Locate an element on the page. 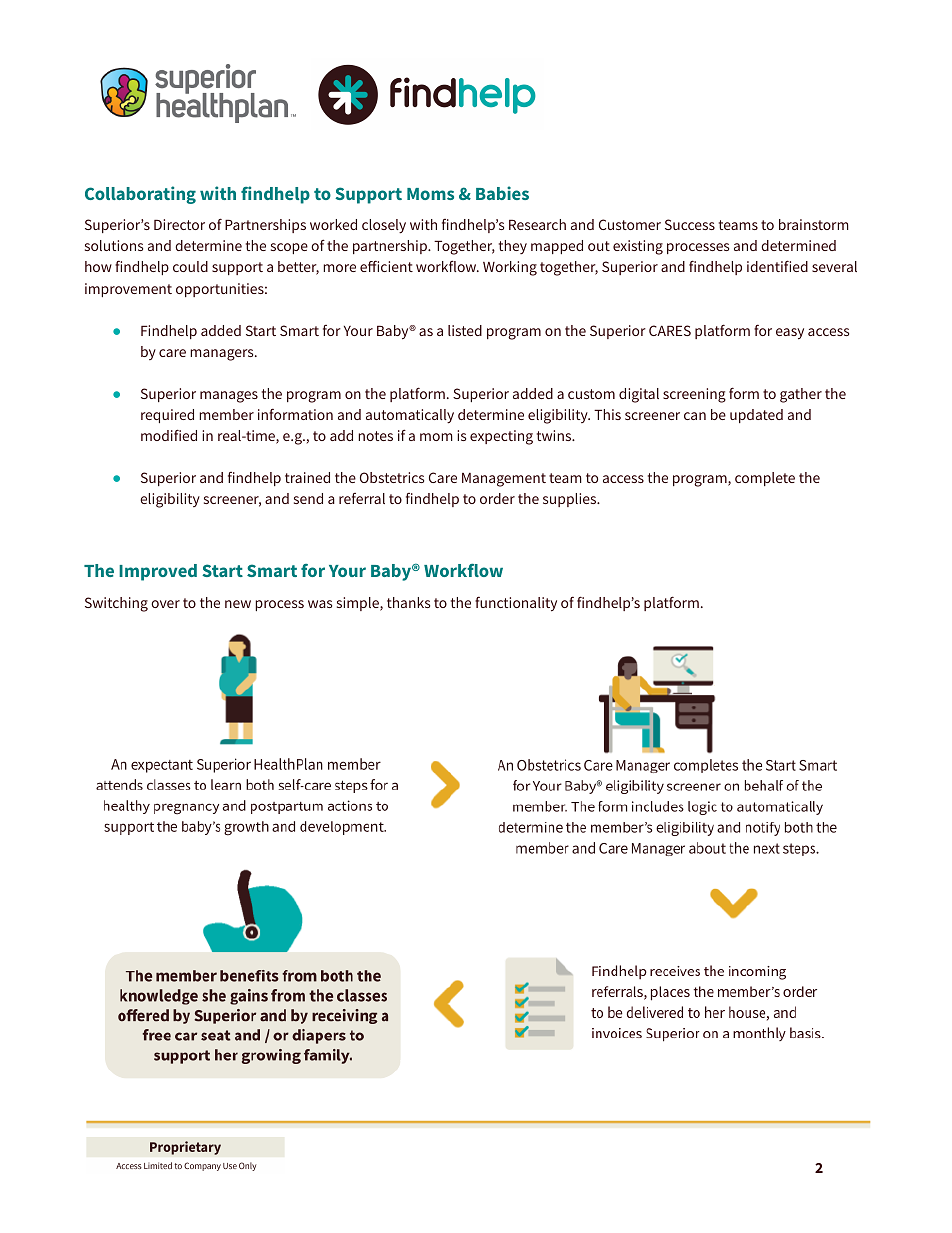 The height and width of the page is (1233, 952). over is located at coordinates (165, 604).
